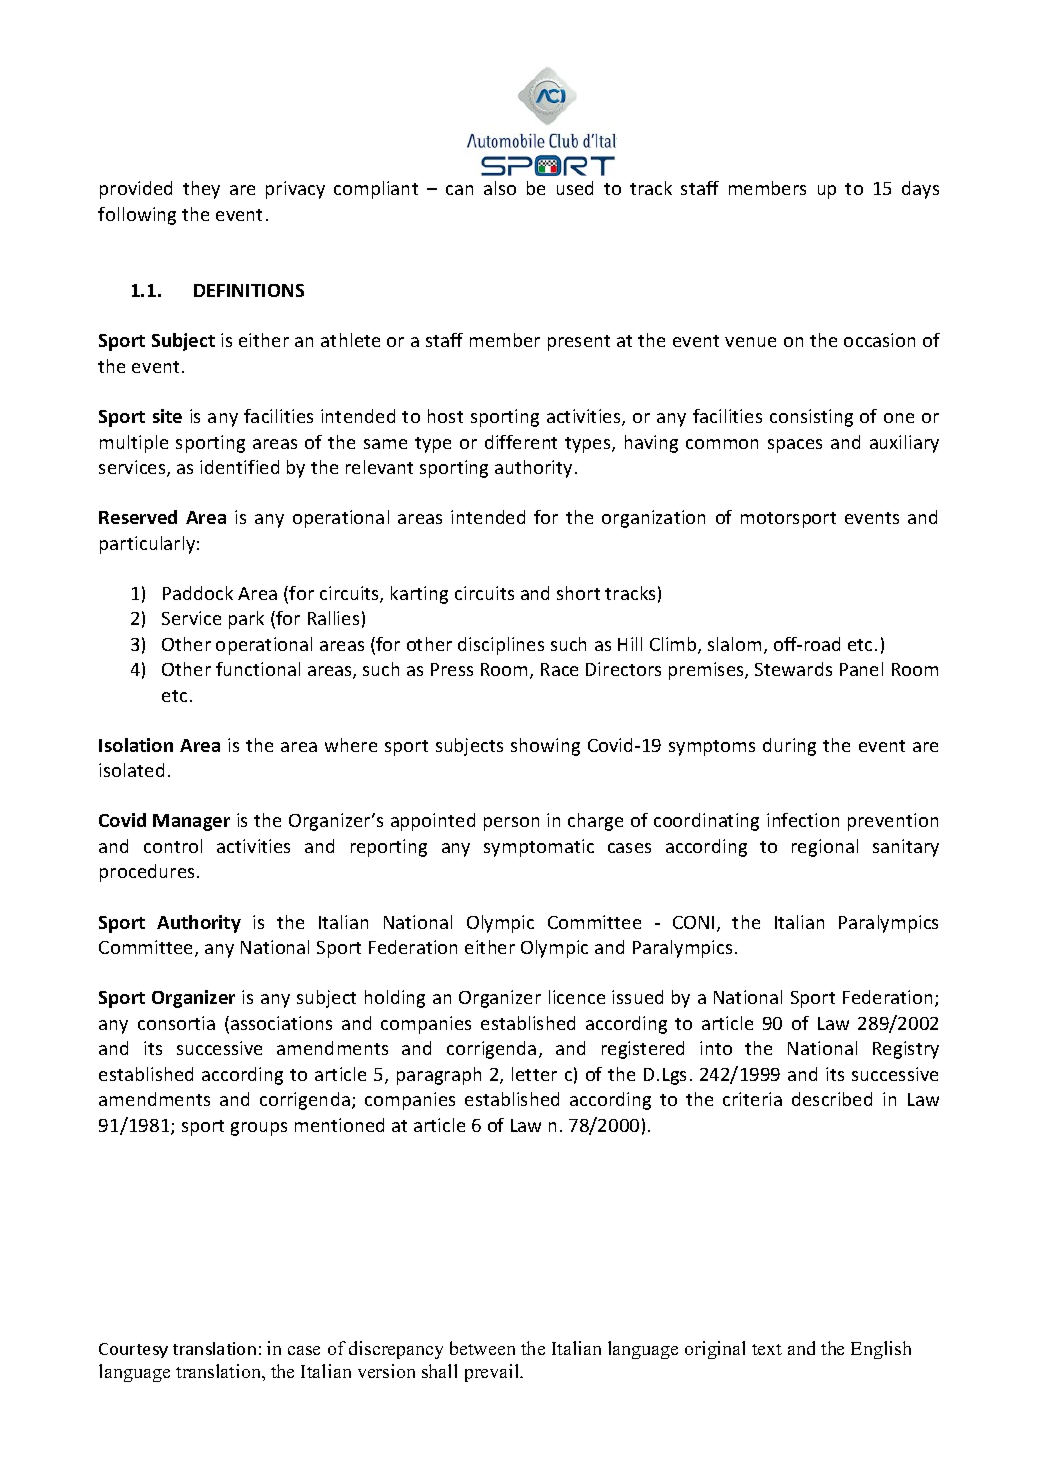  What do you see at coordinates (133, 1350) in the page?
I see `Courtesy` at bounding box center [133, 1350].
